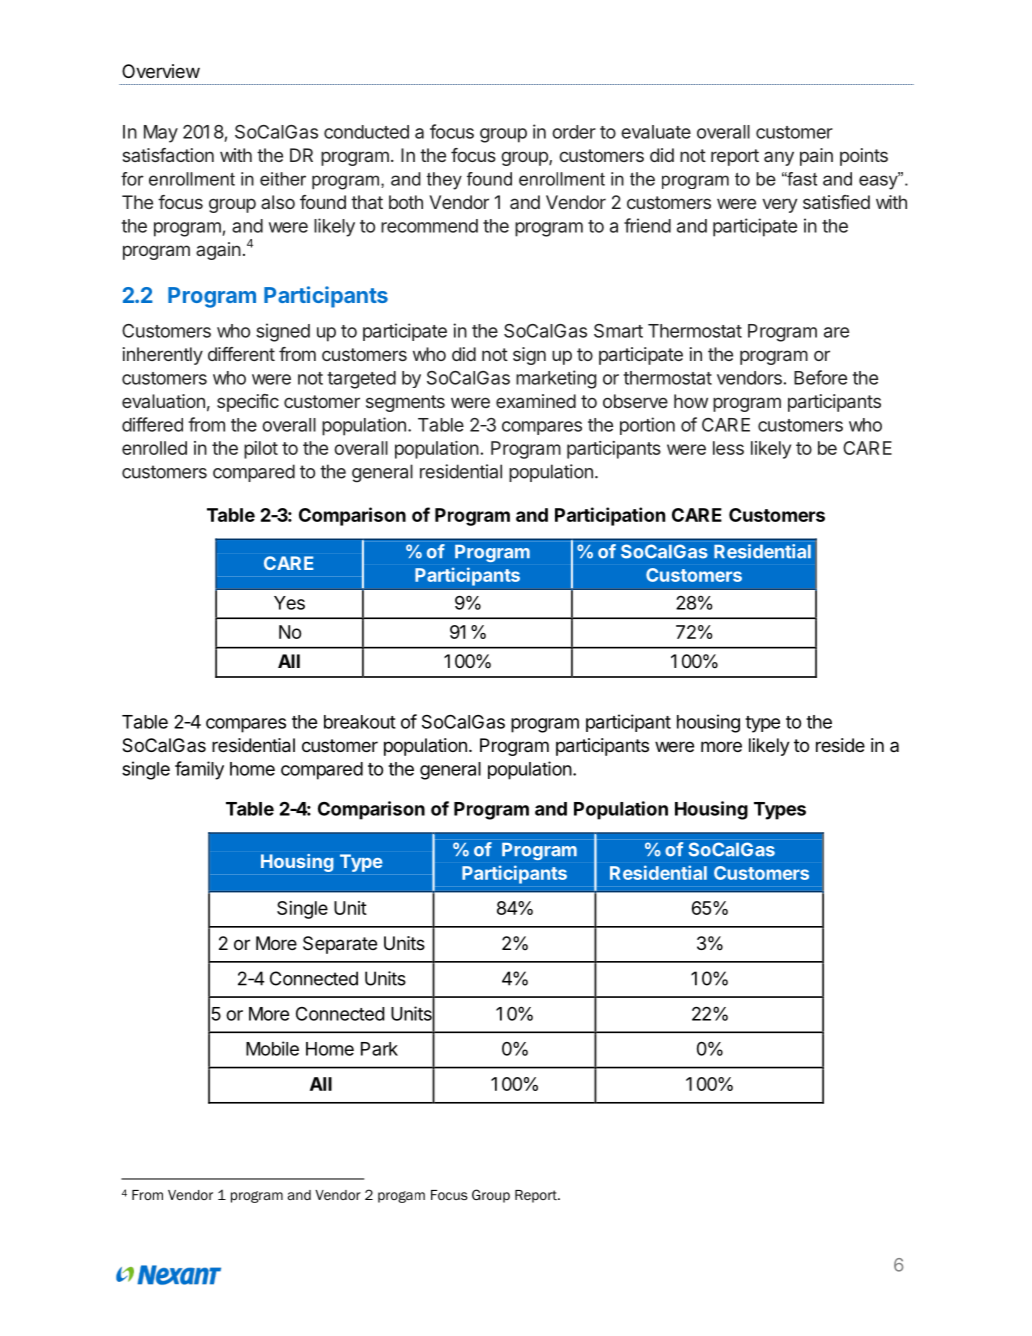 Image resolution: width=1032 pixels, height=1336 pixels. I want to click on May, so click(161, 134).
